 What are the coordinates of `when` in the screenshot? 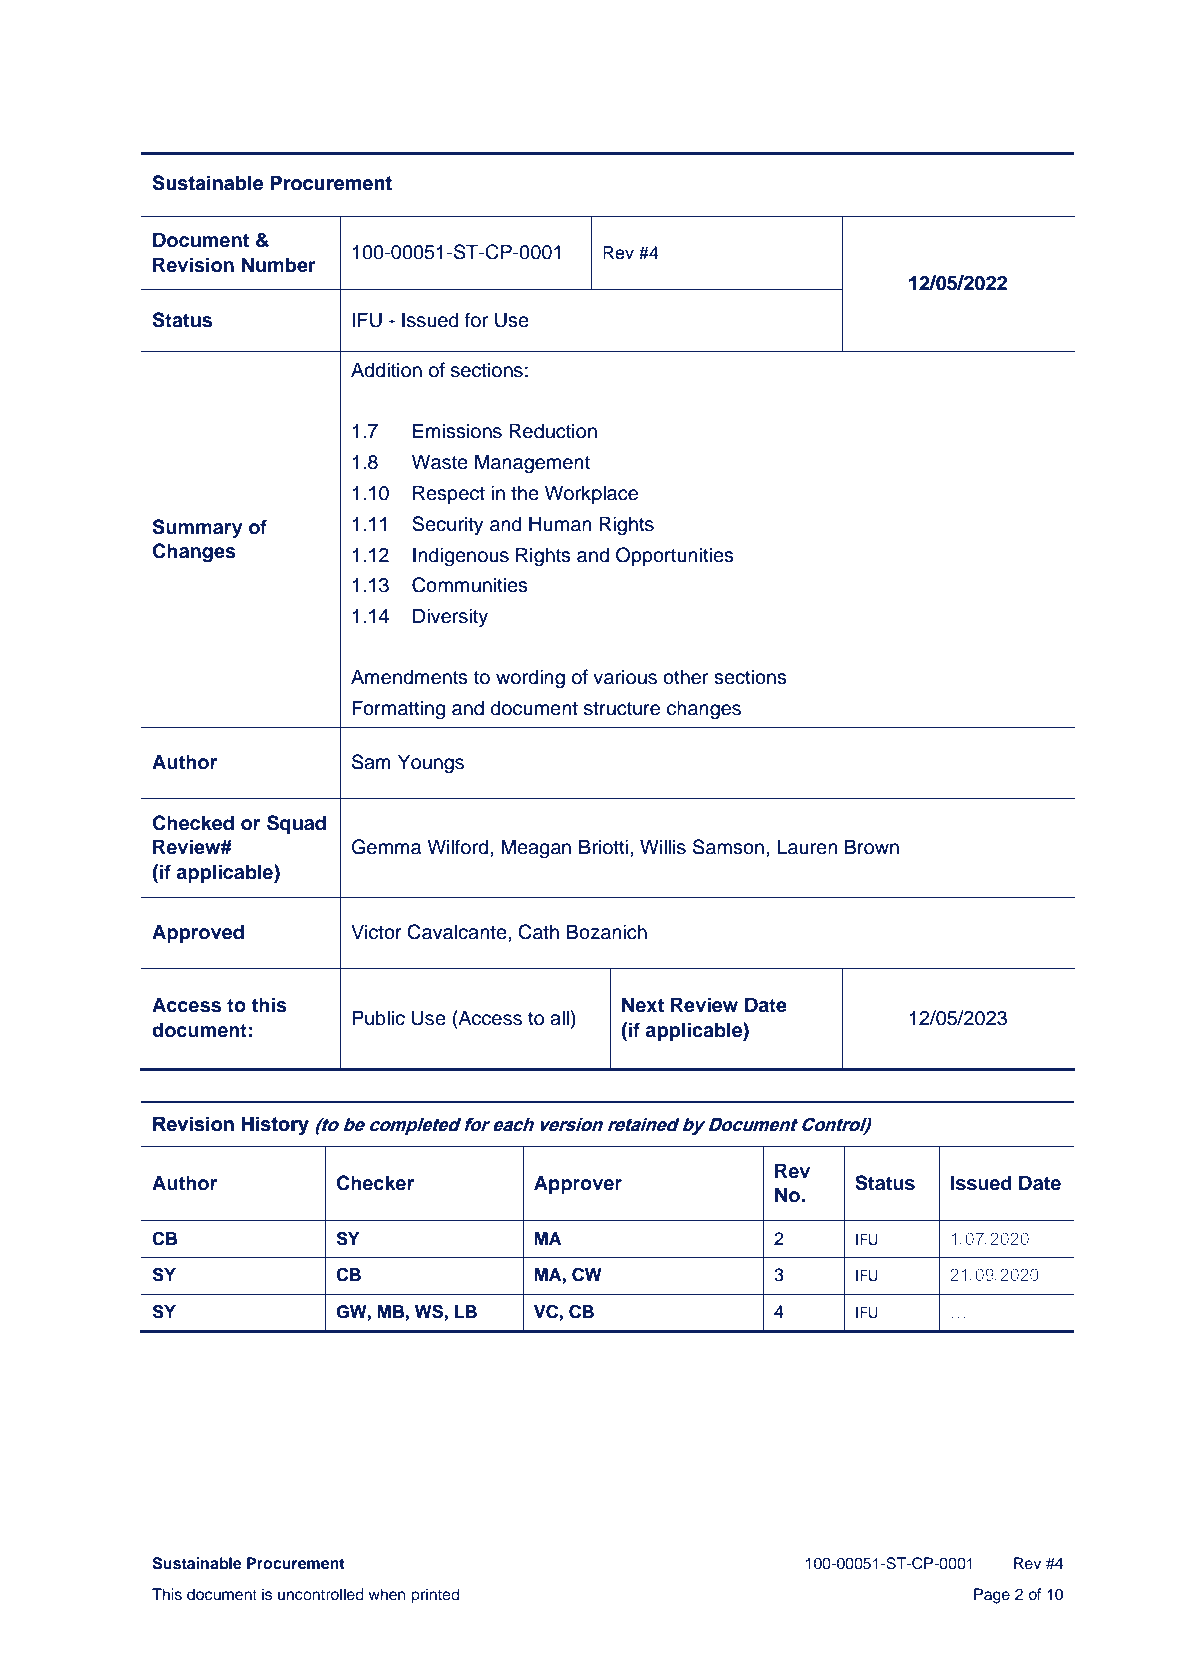 It's located at (387, 1594).
